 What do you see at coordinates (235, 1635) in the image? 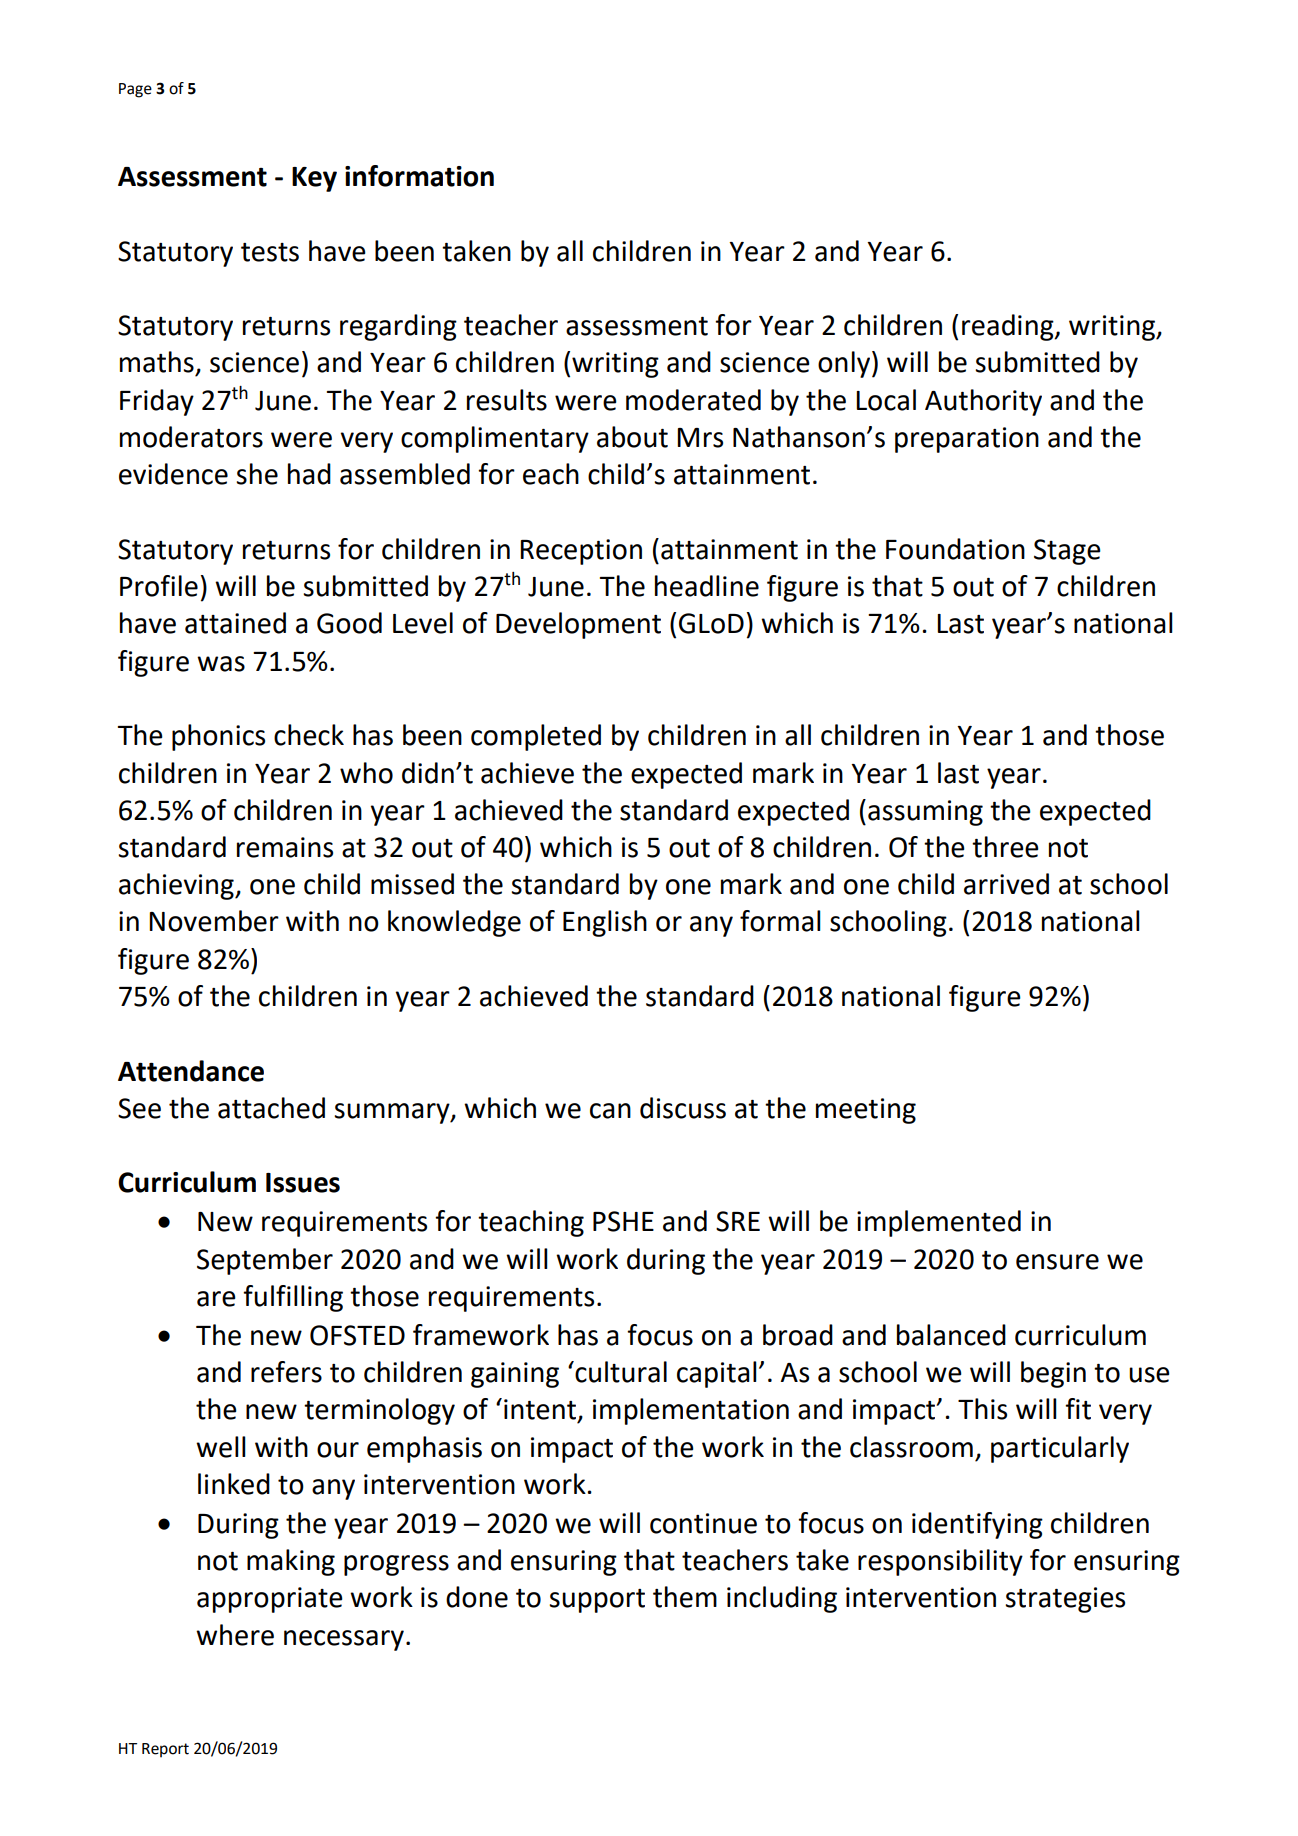
I see `where` at bounding box center [235, 1635].
